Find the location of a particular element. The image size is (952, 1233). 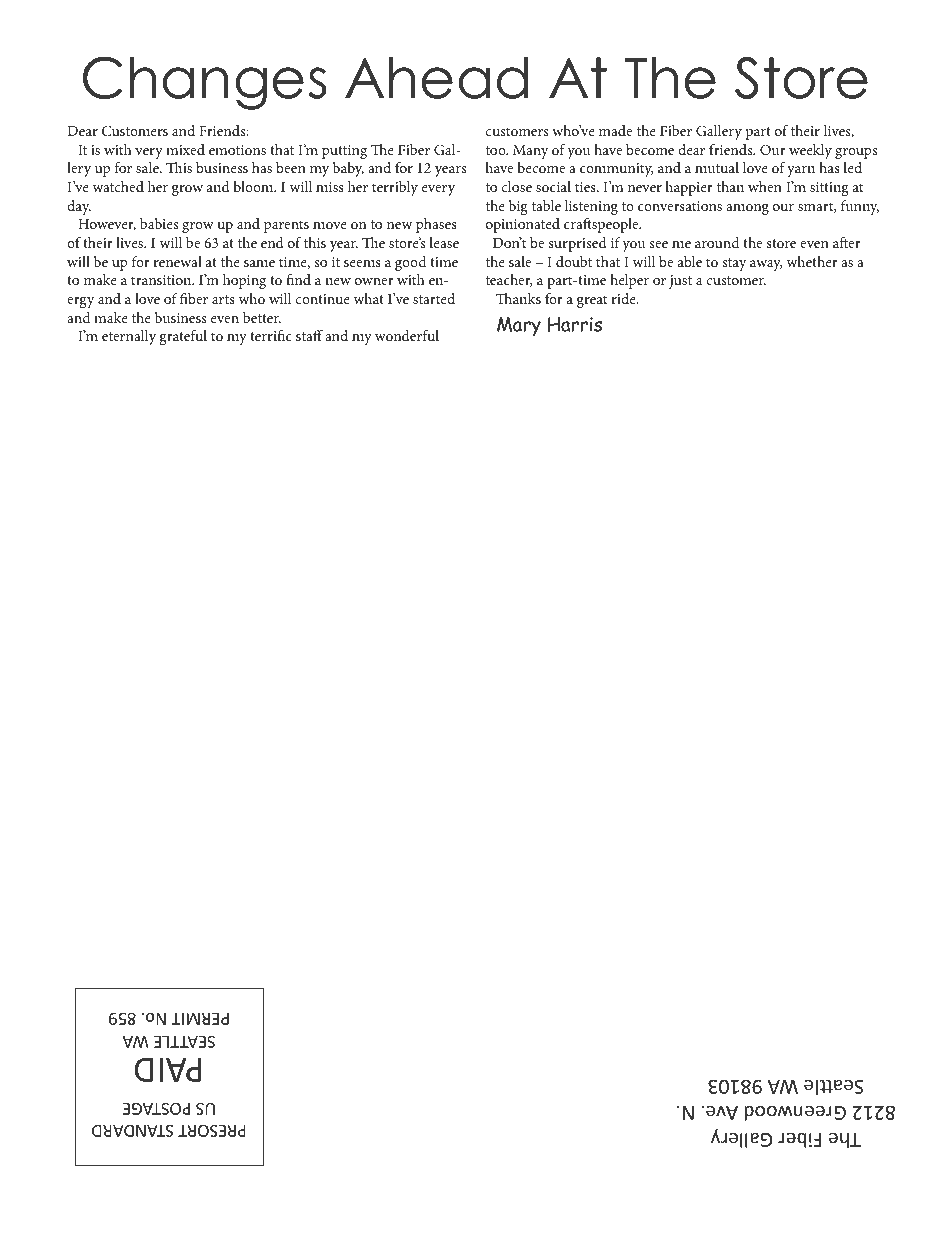

Ahead is located at coordinates (436, 77).
